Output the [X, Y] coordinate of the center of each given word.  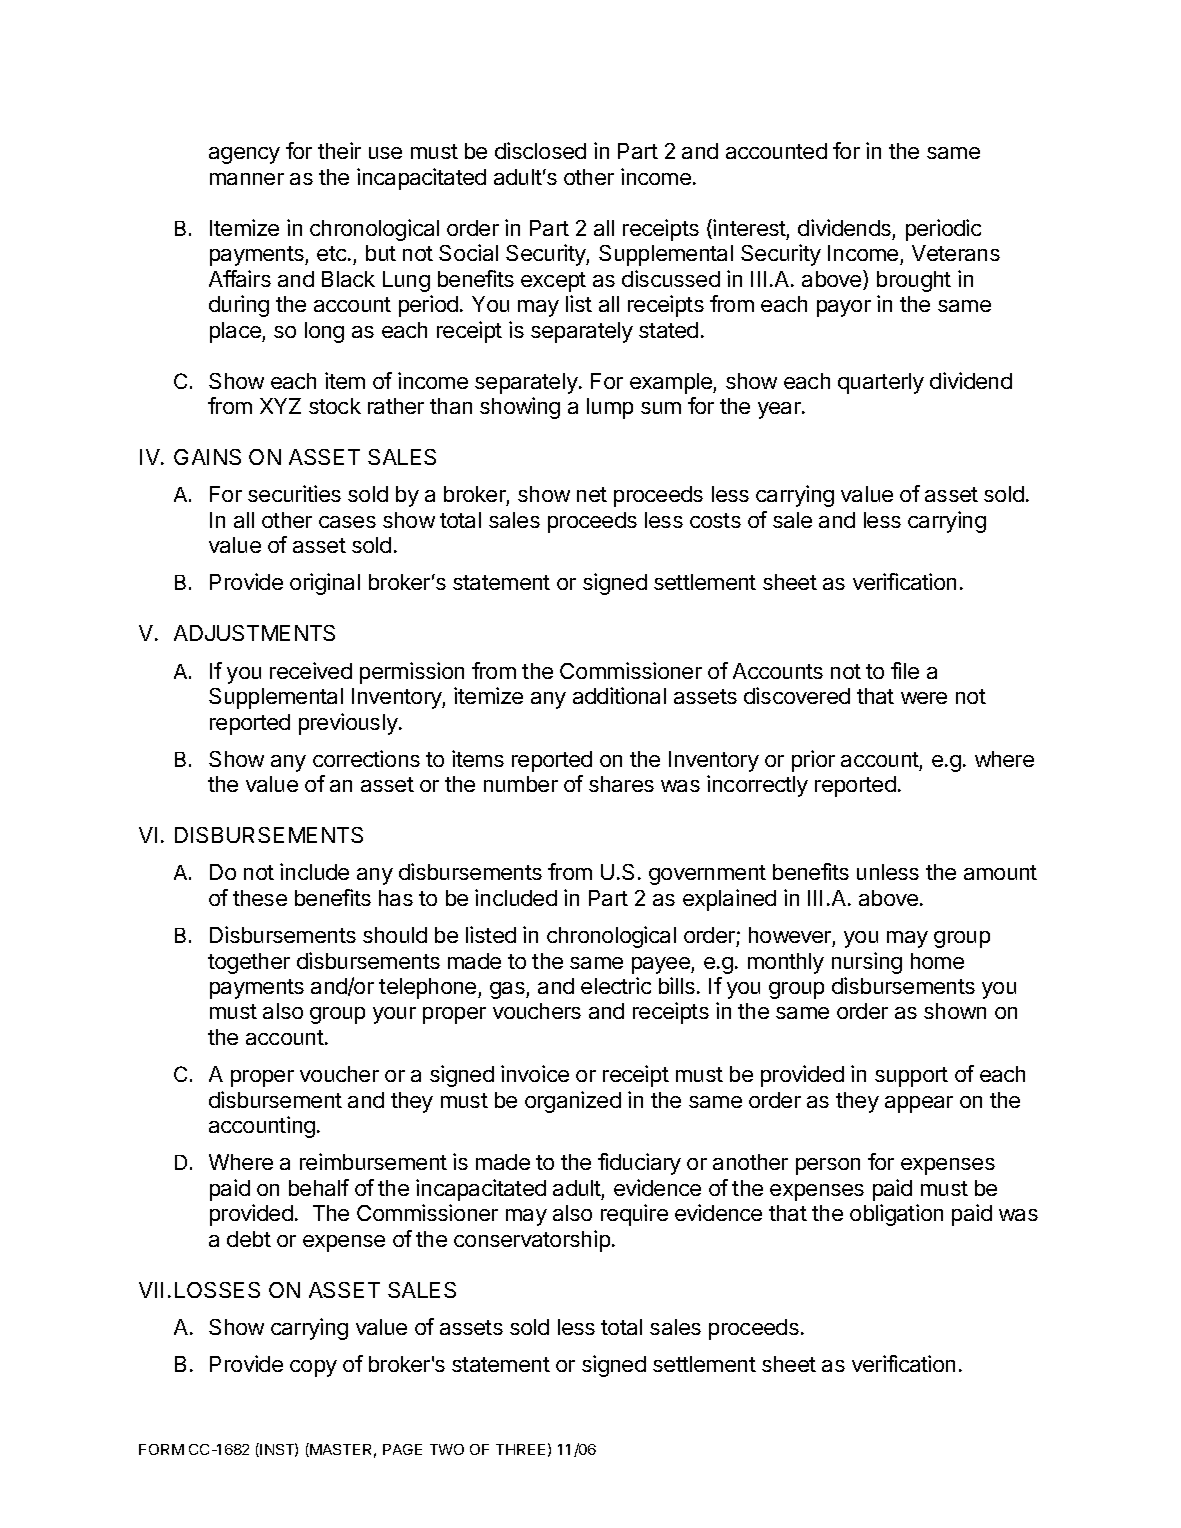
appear [919, 1104]
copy [313, 1368]
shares [621, 784]
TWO [447, 1449]
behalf [319, 1187]
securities [294, 493]
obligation [896, 1215]
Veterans [956, 253]
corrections [366, 758]
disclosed [540, 150]
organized [573, 1102]
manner [247, 179]
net [592, 494]
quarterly [881, 383]
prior [813, 761]
